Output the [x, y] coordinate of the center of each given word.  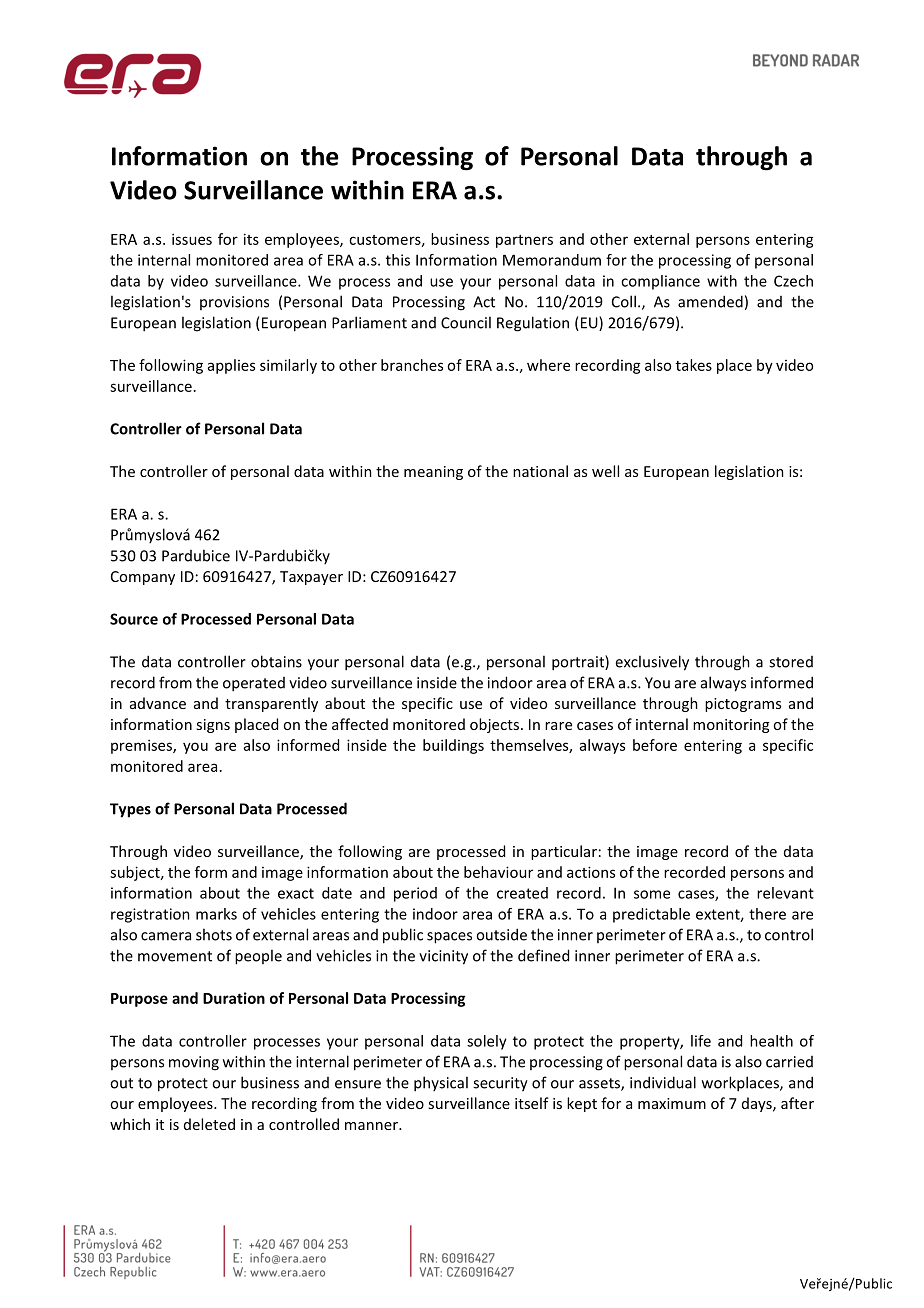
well [605, 471]
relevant [785, 893]
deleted [209, 1124]
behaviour [498, 872]
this [398, 260]
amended [710, 301]
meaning [433, 473]
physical [441, 1084]
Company [143, 578]
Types [130, 810]
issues [192, 239]
